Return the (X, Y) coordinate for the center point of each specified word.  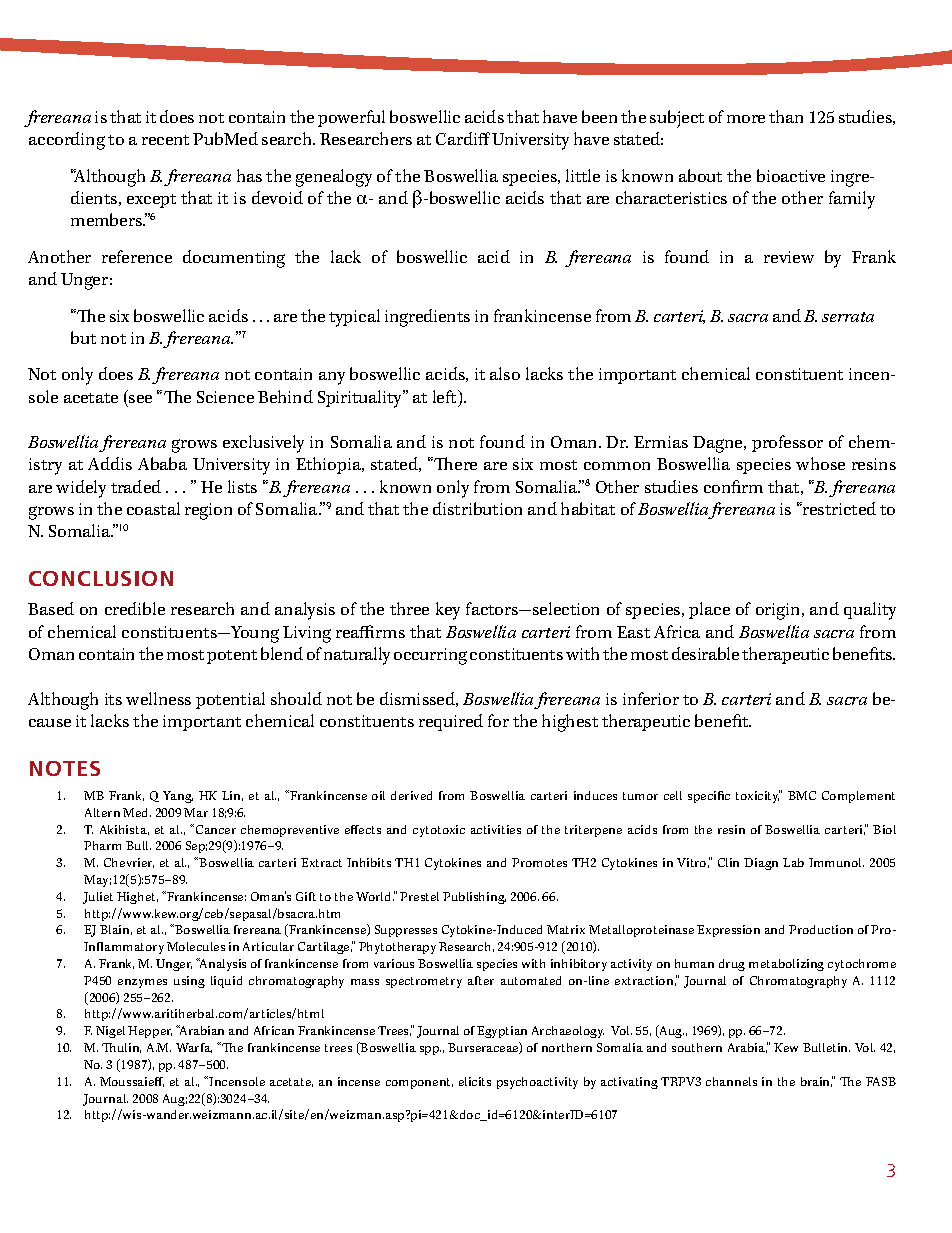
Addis (110, 463)
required (451, 722)
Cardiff (463, 138)
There (455, 463)
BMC (802, 795)
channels (731, 1081)
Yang (178, 797)
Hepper (150, 1032)
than (786, 116)
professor (787, 443)
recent (165, 140)
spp (430, 1050)
